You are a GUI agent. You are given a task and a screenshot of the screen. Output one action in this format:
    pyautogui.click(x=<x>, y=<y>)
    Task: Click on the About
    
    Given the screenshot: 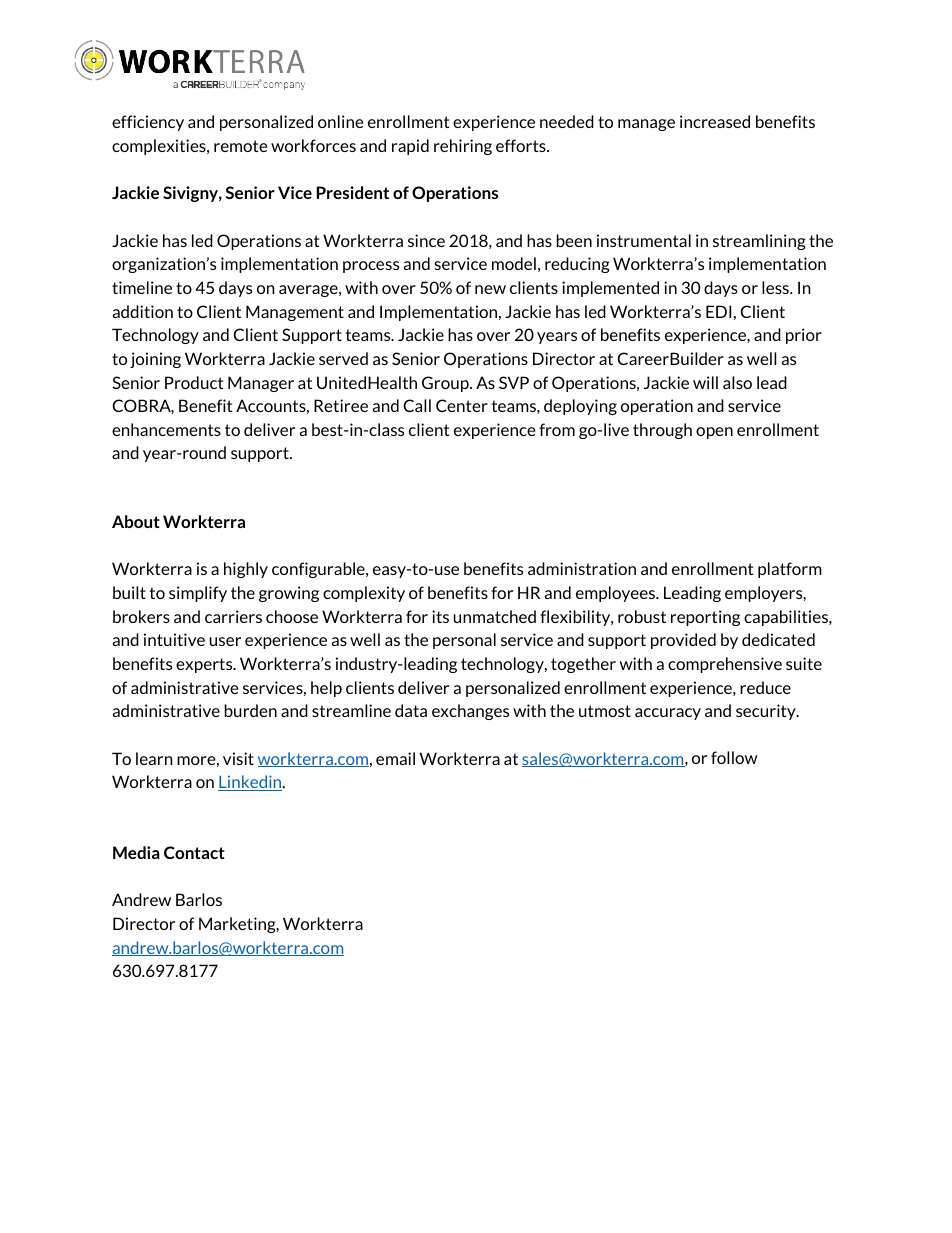 What is the action you would take?
    pyautogui.click(x=136, y=521)
